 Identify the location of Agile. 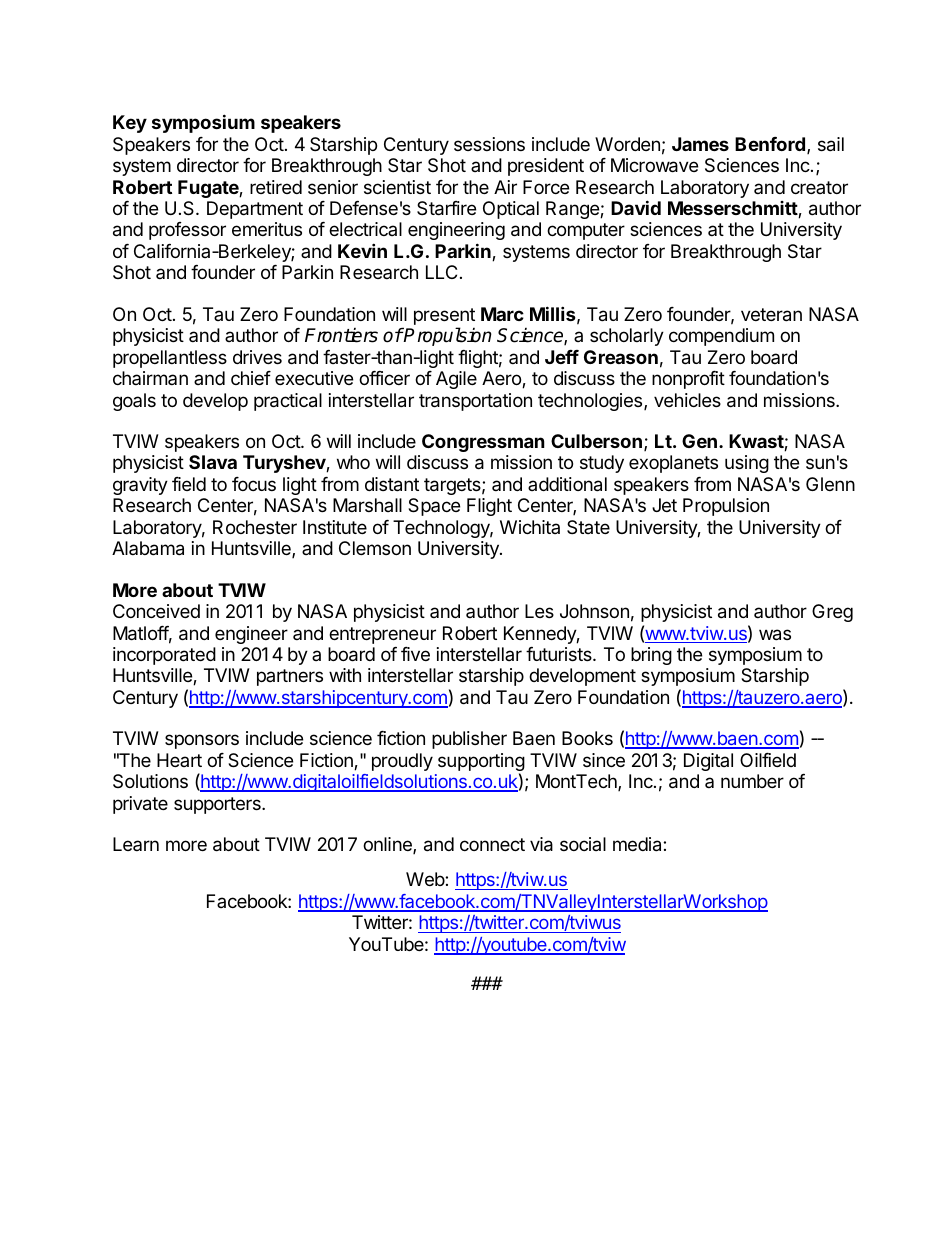
(456, 380).
